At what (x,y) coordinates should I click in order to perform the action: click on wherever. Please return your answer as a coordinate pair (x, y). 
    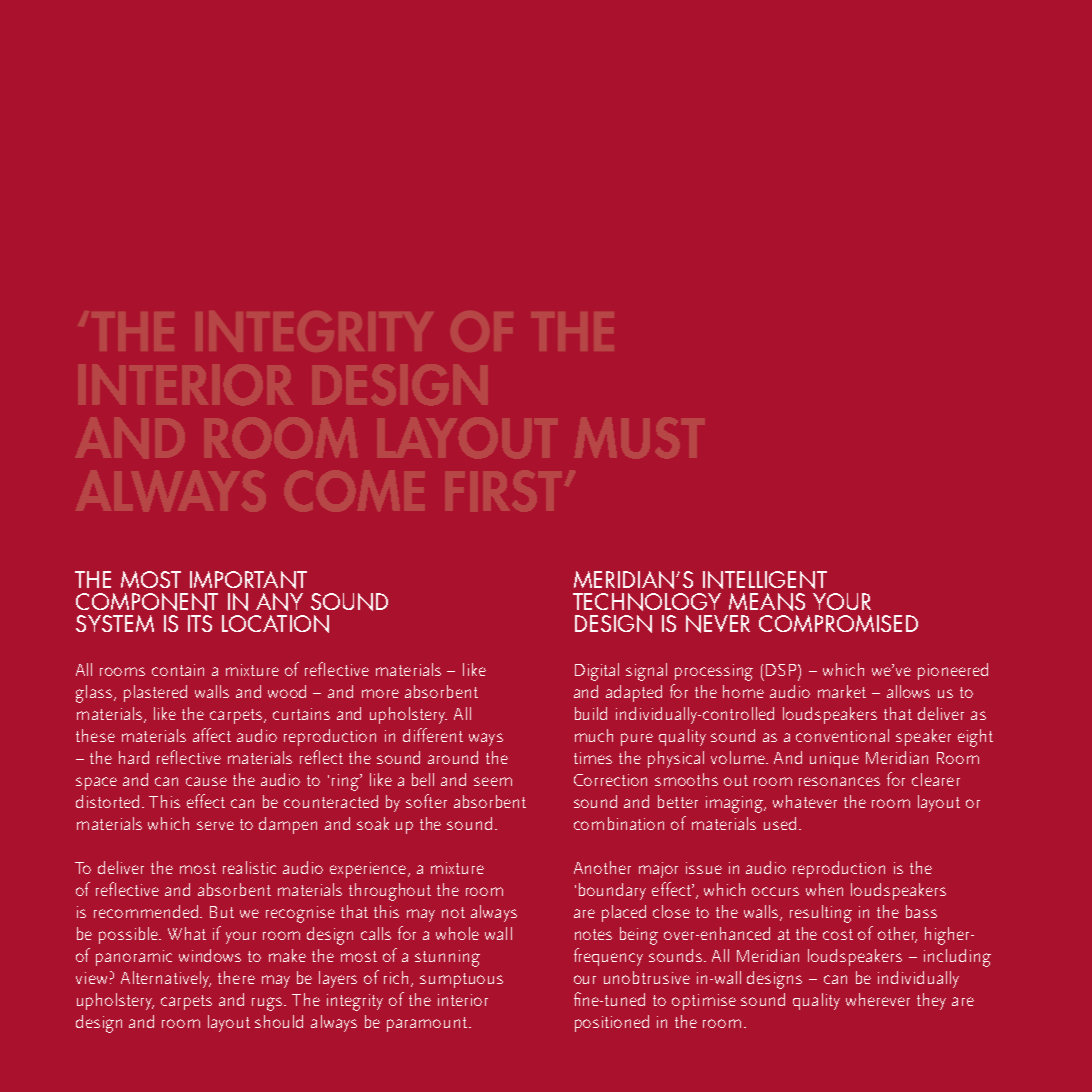
    Looking at the image, I should click on (878, 999).
